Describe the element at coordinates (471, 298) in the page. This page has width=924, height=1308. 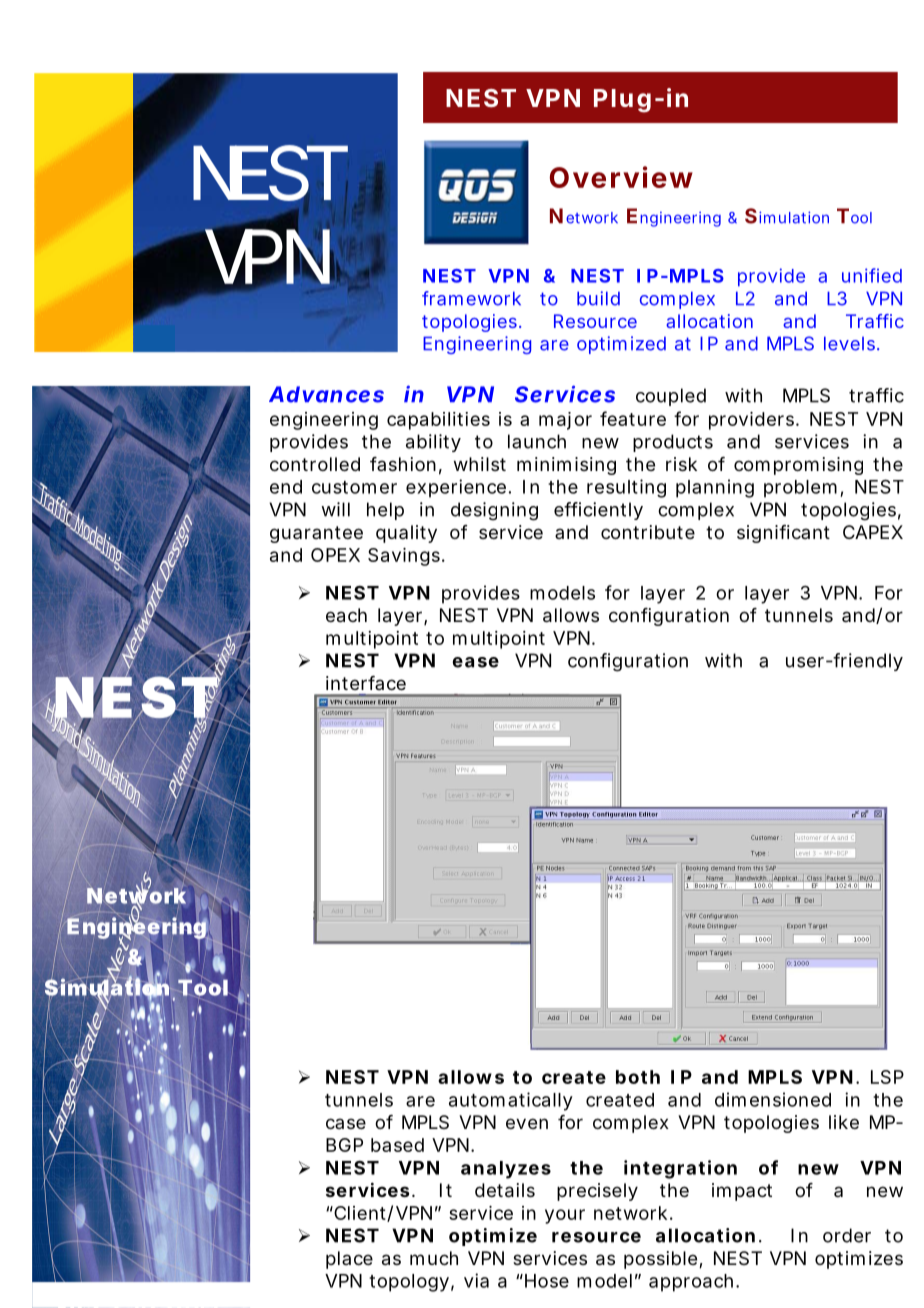
I see `framework` at that location.
